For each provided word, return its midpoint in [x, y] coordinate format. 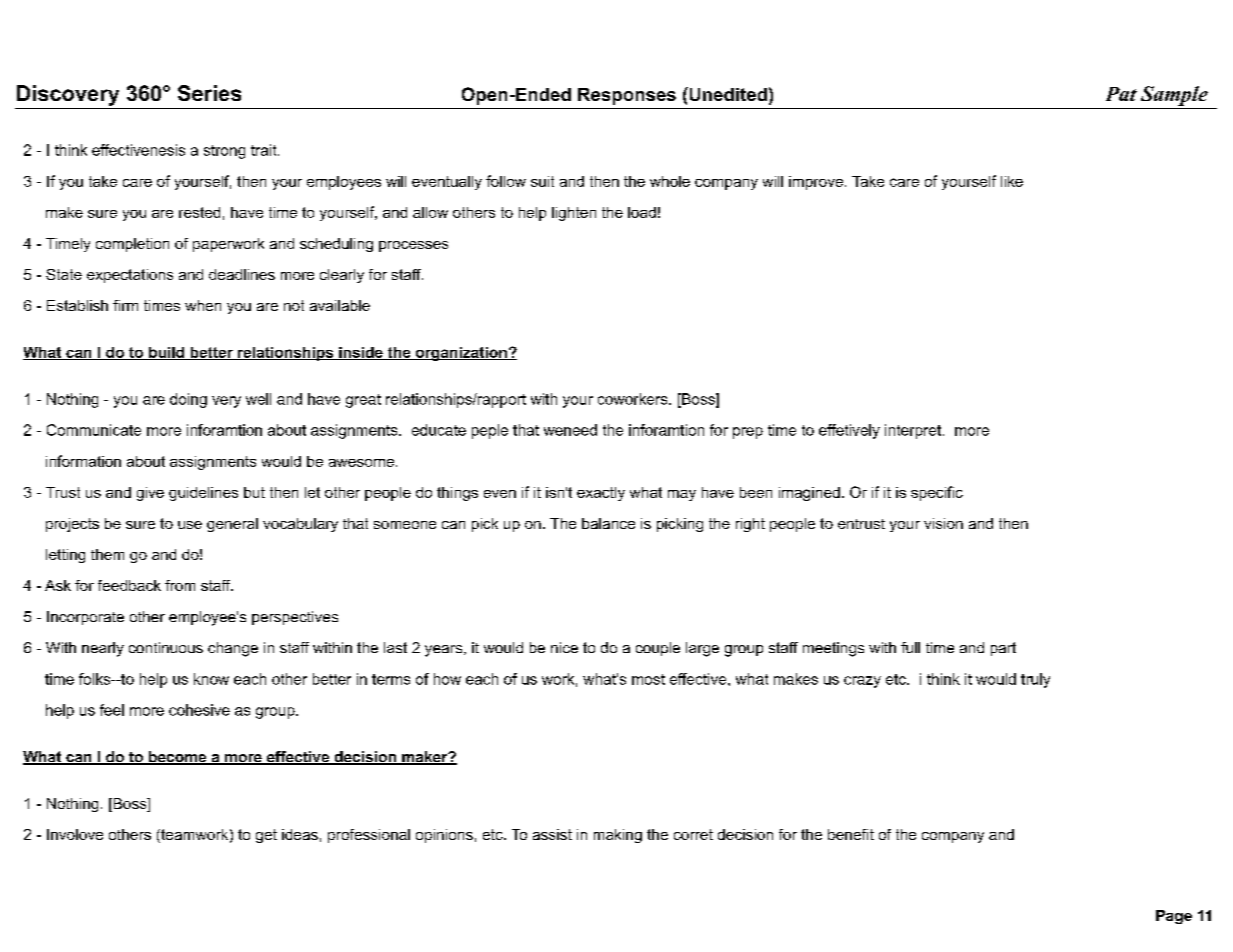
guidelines [203, 494]
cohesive [199, 710]
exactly [601, 494]
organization [461, 354]
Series [209, 93]
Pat [1121, 94]
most [648, 679]
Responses [627, 96]
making [618, 836]
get [266, 836]
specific [937, 493]
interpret [914, 431]
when [203, 305]
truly [1035, 680]
